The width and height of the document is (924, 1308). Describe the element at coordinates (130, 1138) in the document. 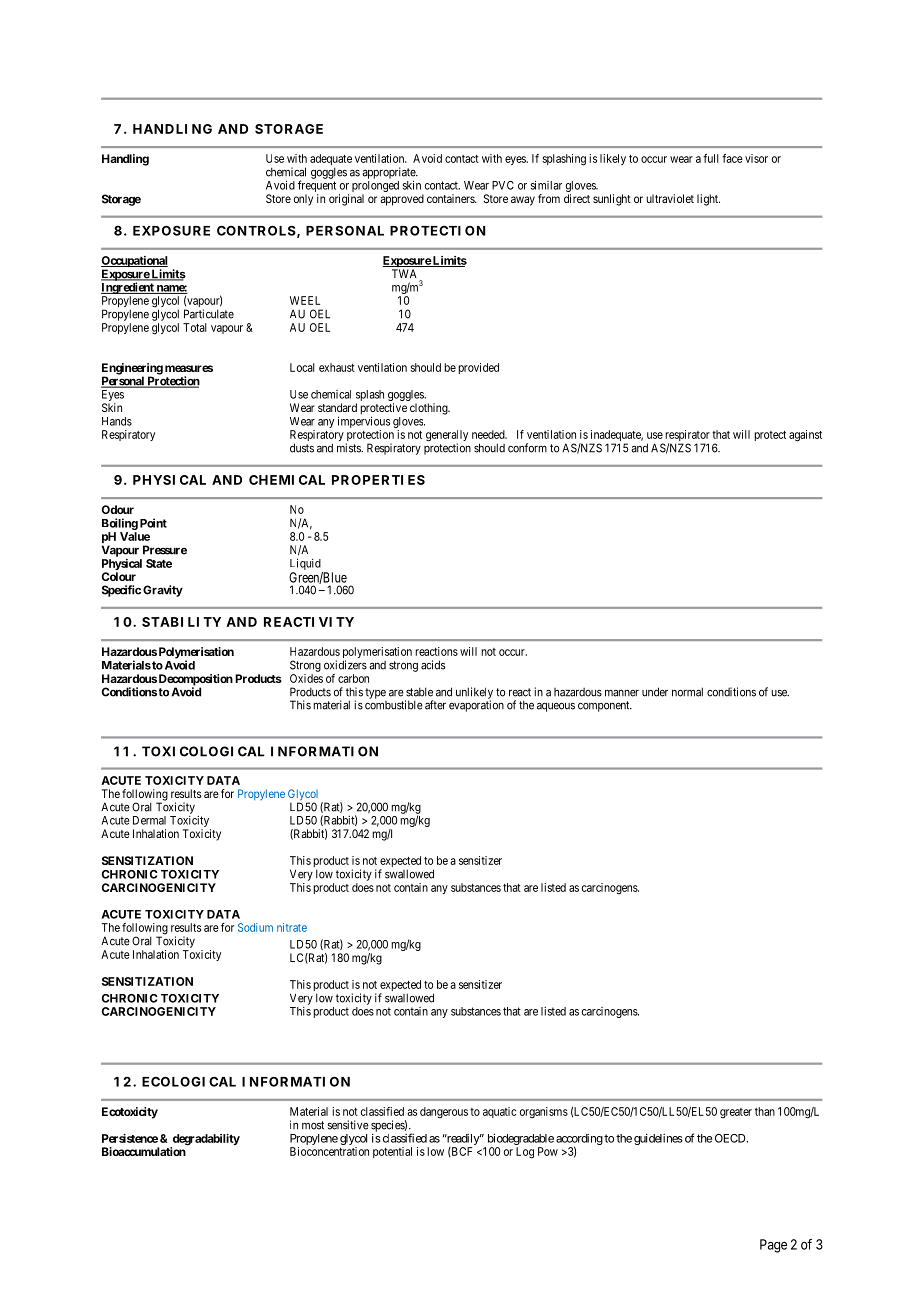

I see `Persistence` at that location.
